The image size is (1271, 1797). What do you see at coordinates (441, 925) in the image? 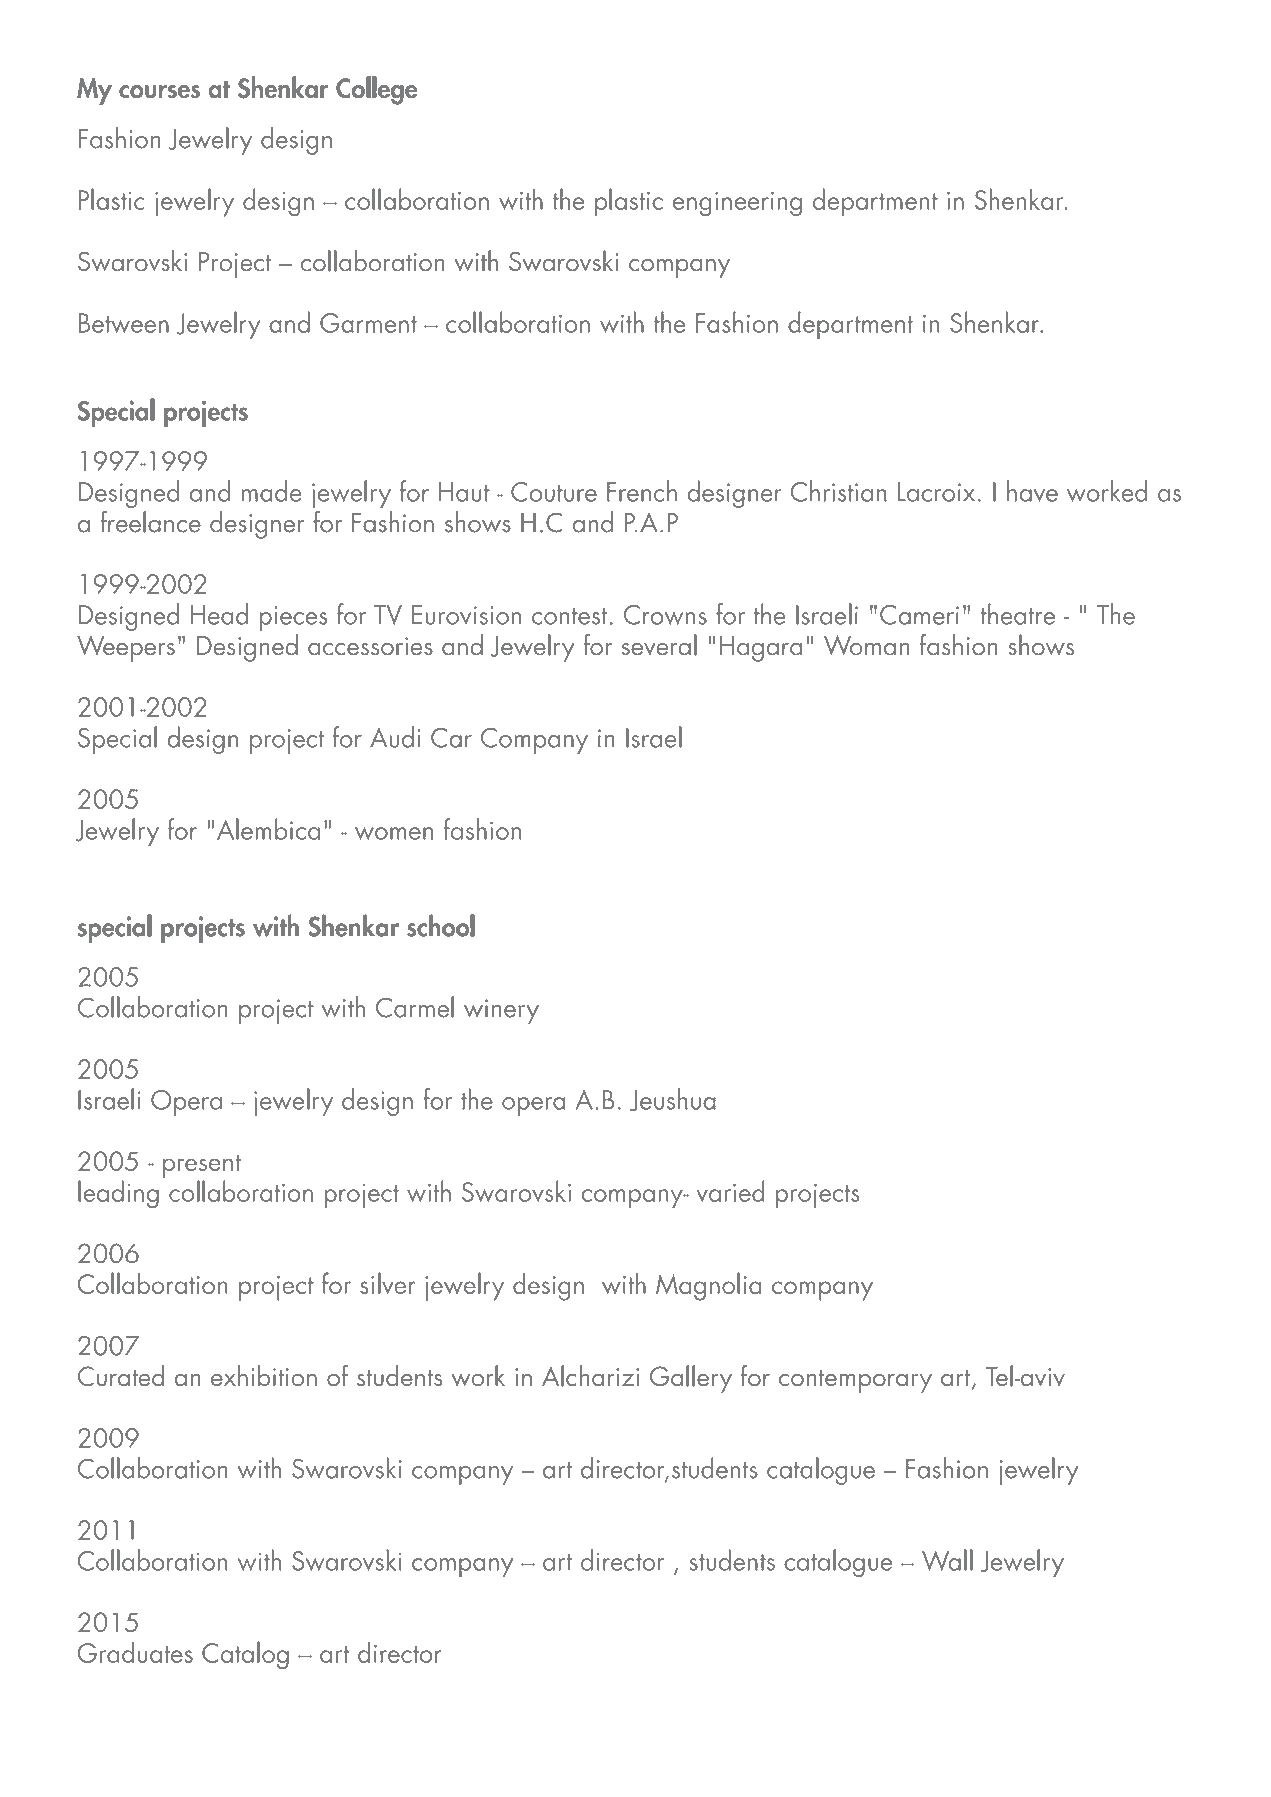
I see `school` at bounding box center [441, 925].
